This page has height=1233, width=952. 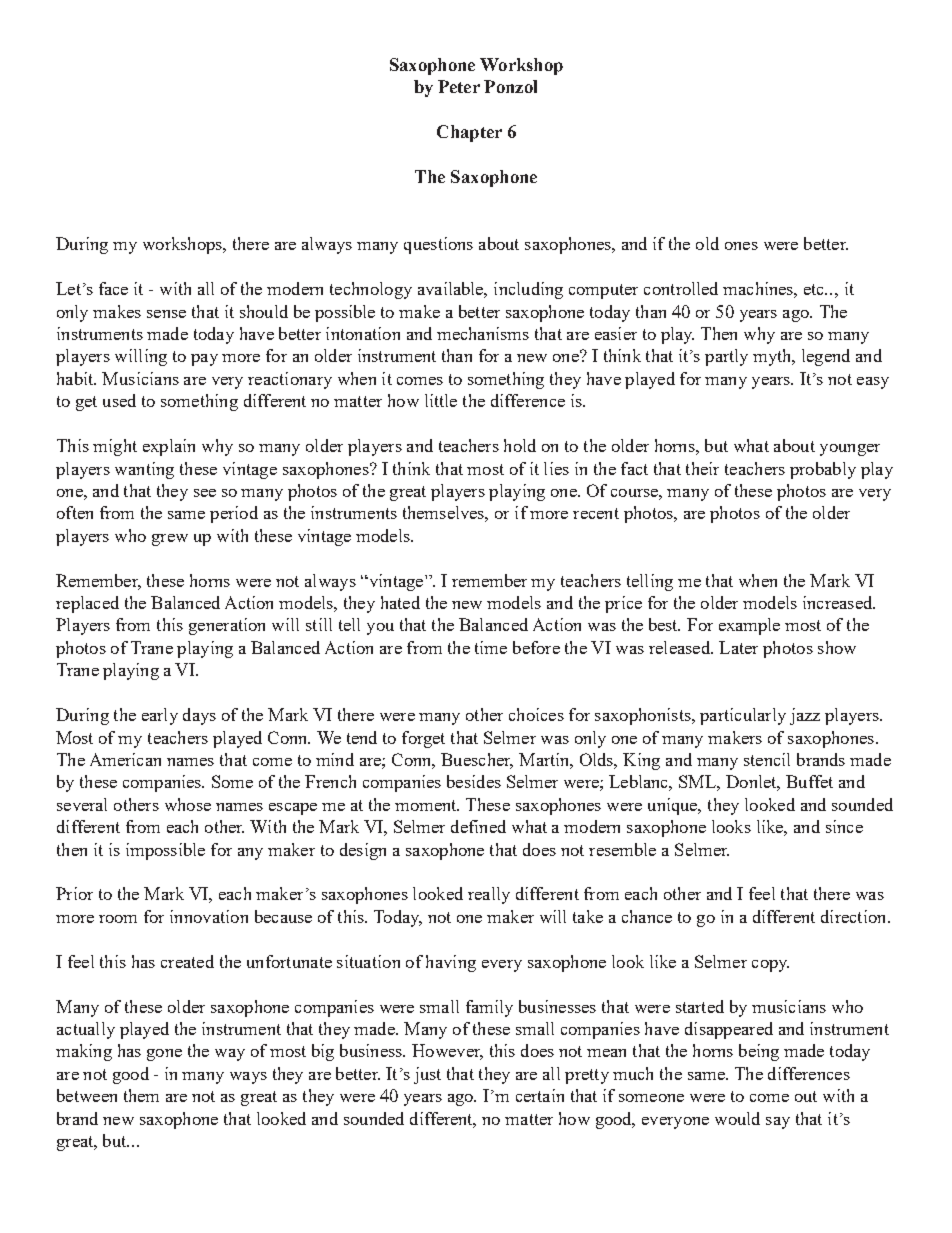 What do you see at coordinates (164, 1055) in the page?
I see `gone` at bounding box center [164, 1055].
